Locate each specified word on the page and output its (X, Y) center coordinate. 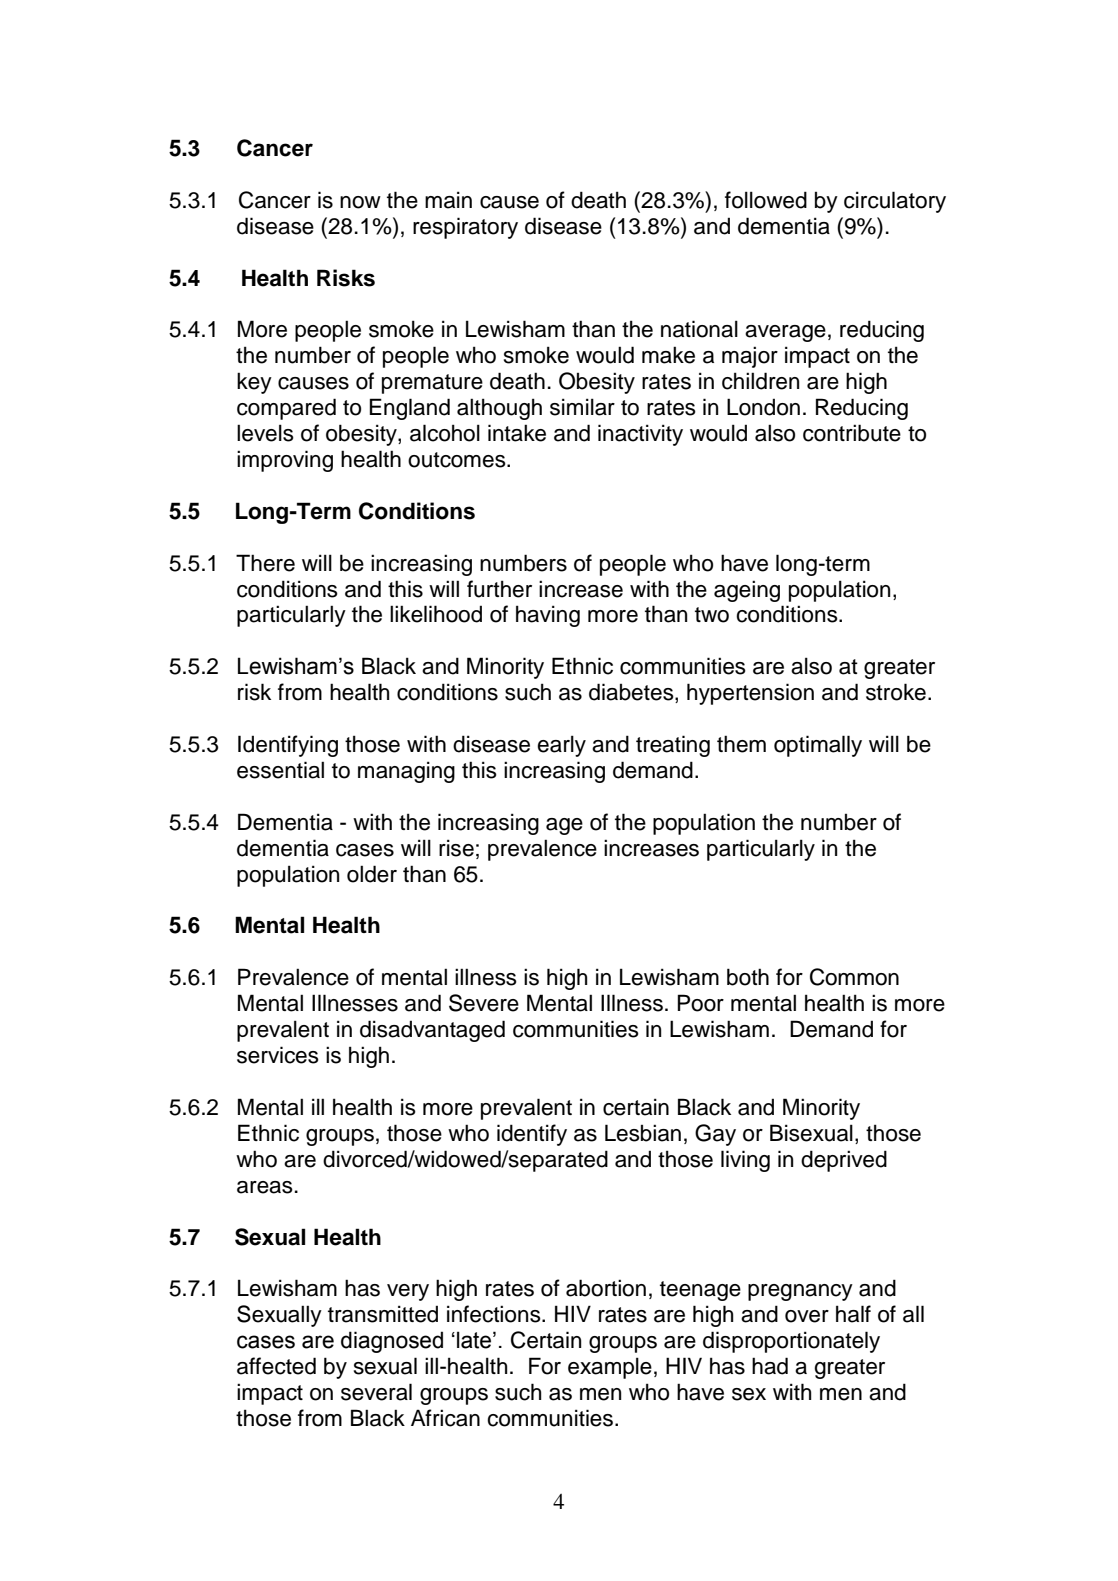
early (561, 746)
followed (766, 200)
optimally (818, 746)
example (610, 1368)
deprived (844, 1161)
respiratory (465, 228)
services (278, 1055)
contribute (852, 433)
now (360, 202)
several (376, 1392)
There (265, 563)
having (548, 616)
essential (280, 770)
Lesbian (643, 1133)
